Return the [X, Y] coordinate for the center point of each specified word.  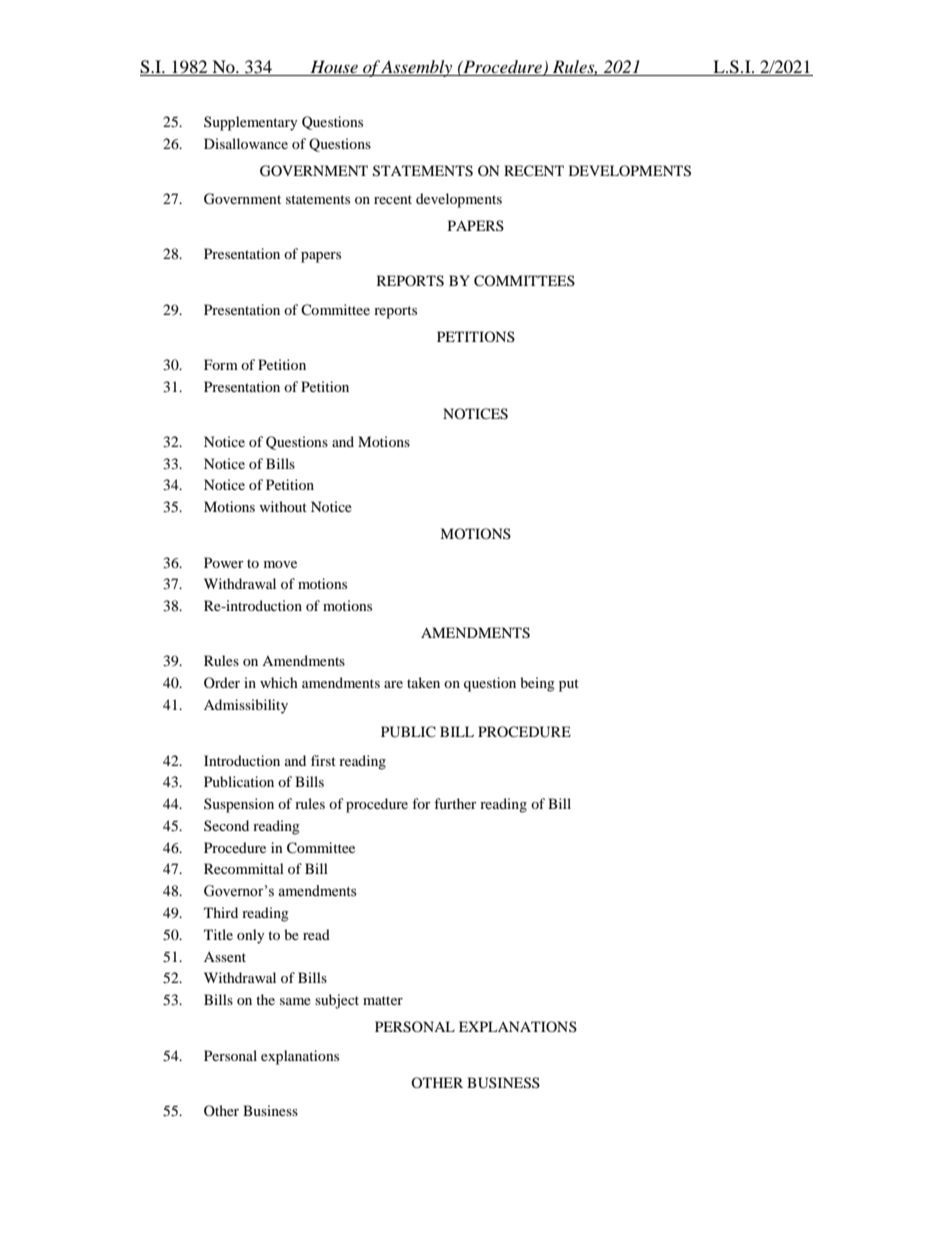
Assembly [417, 68]
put [569, 685]
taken [423, 682]
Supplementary [251, 123]
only [251, 936]
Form [221, 364]
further [455, 803]
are [393, 684]
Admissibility [246, 706]
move [280, 564]
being [537, 684]
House [334, 68]
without [283, 506]
